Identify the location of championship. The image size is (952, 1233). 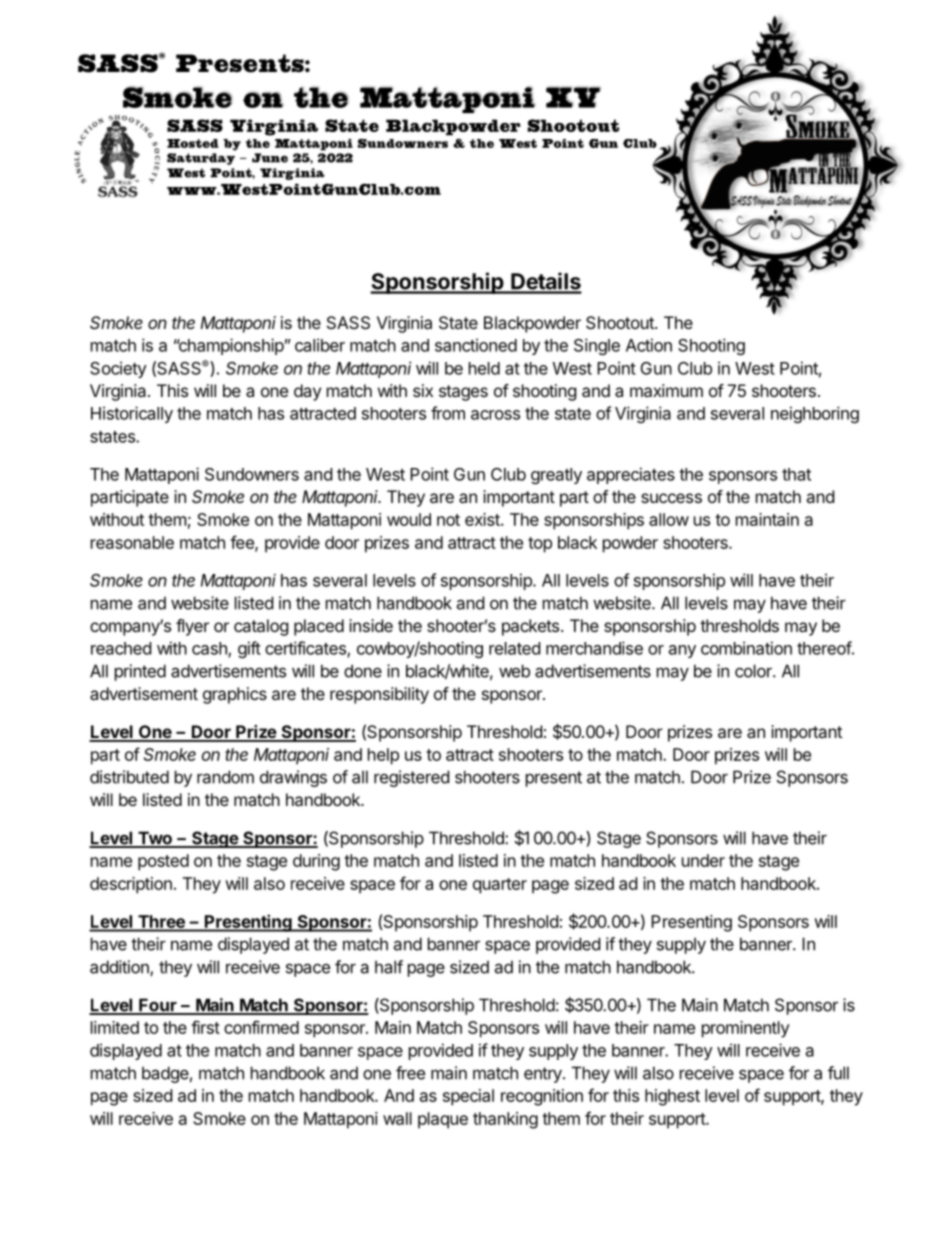
(230, 346).
